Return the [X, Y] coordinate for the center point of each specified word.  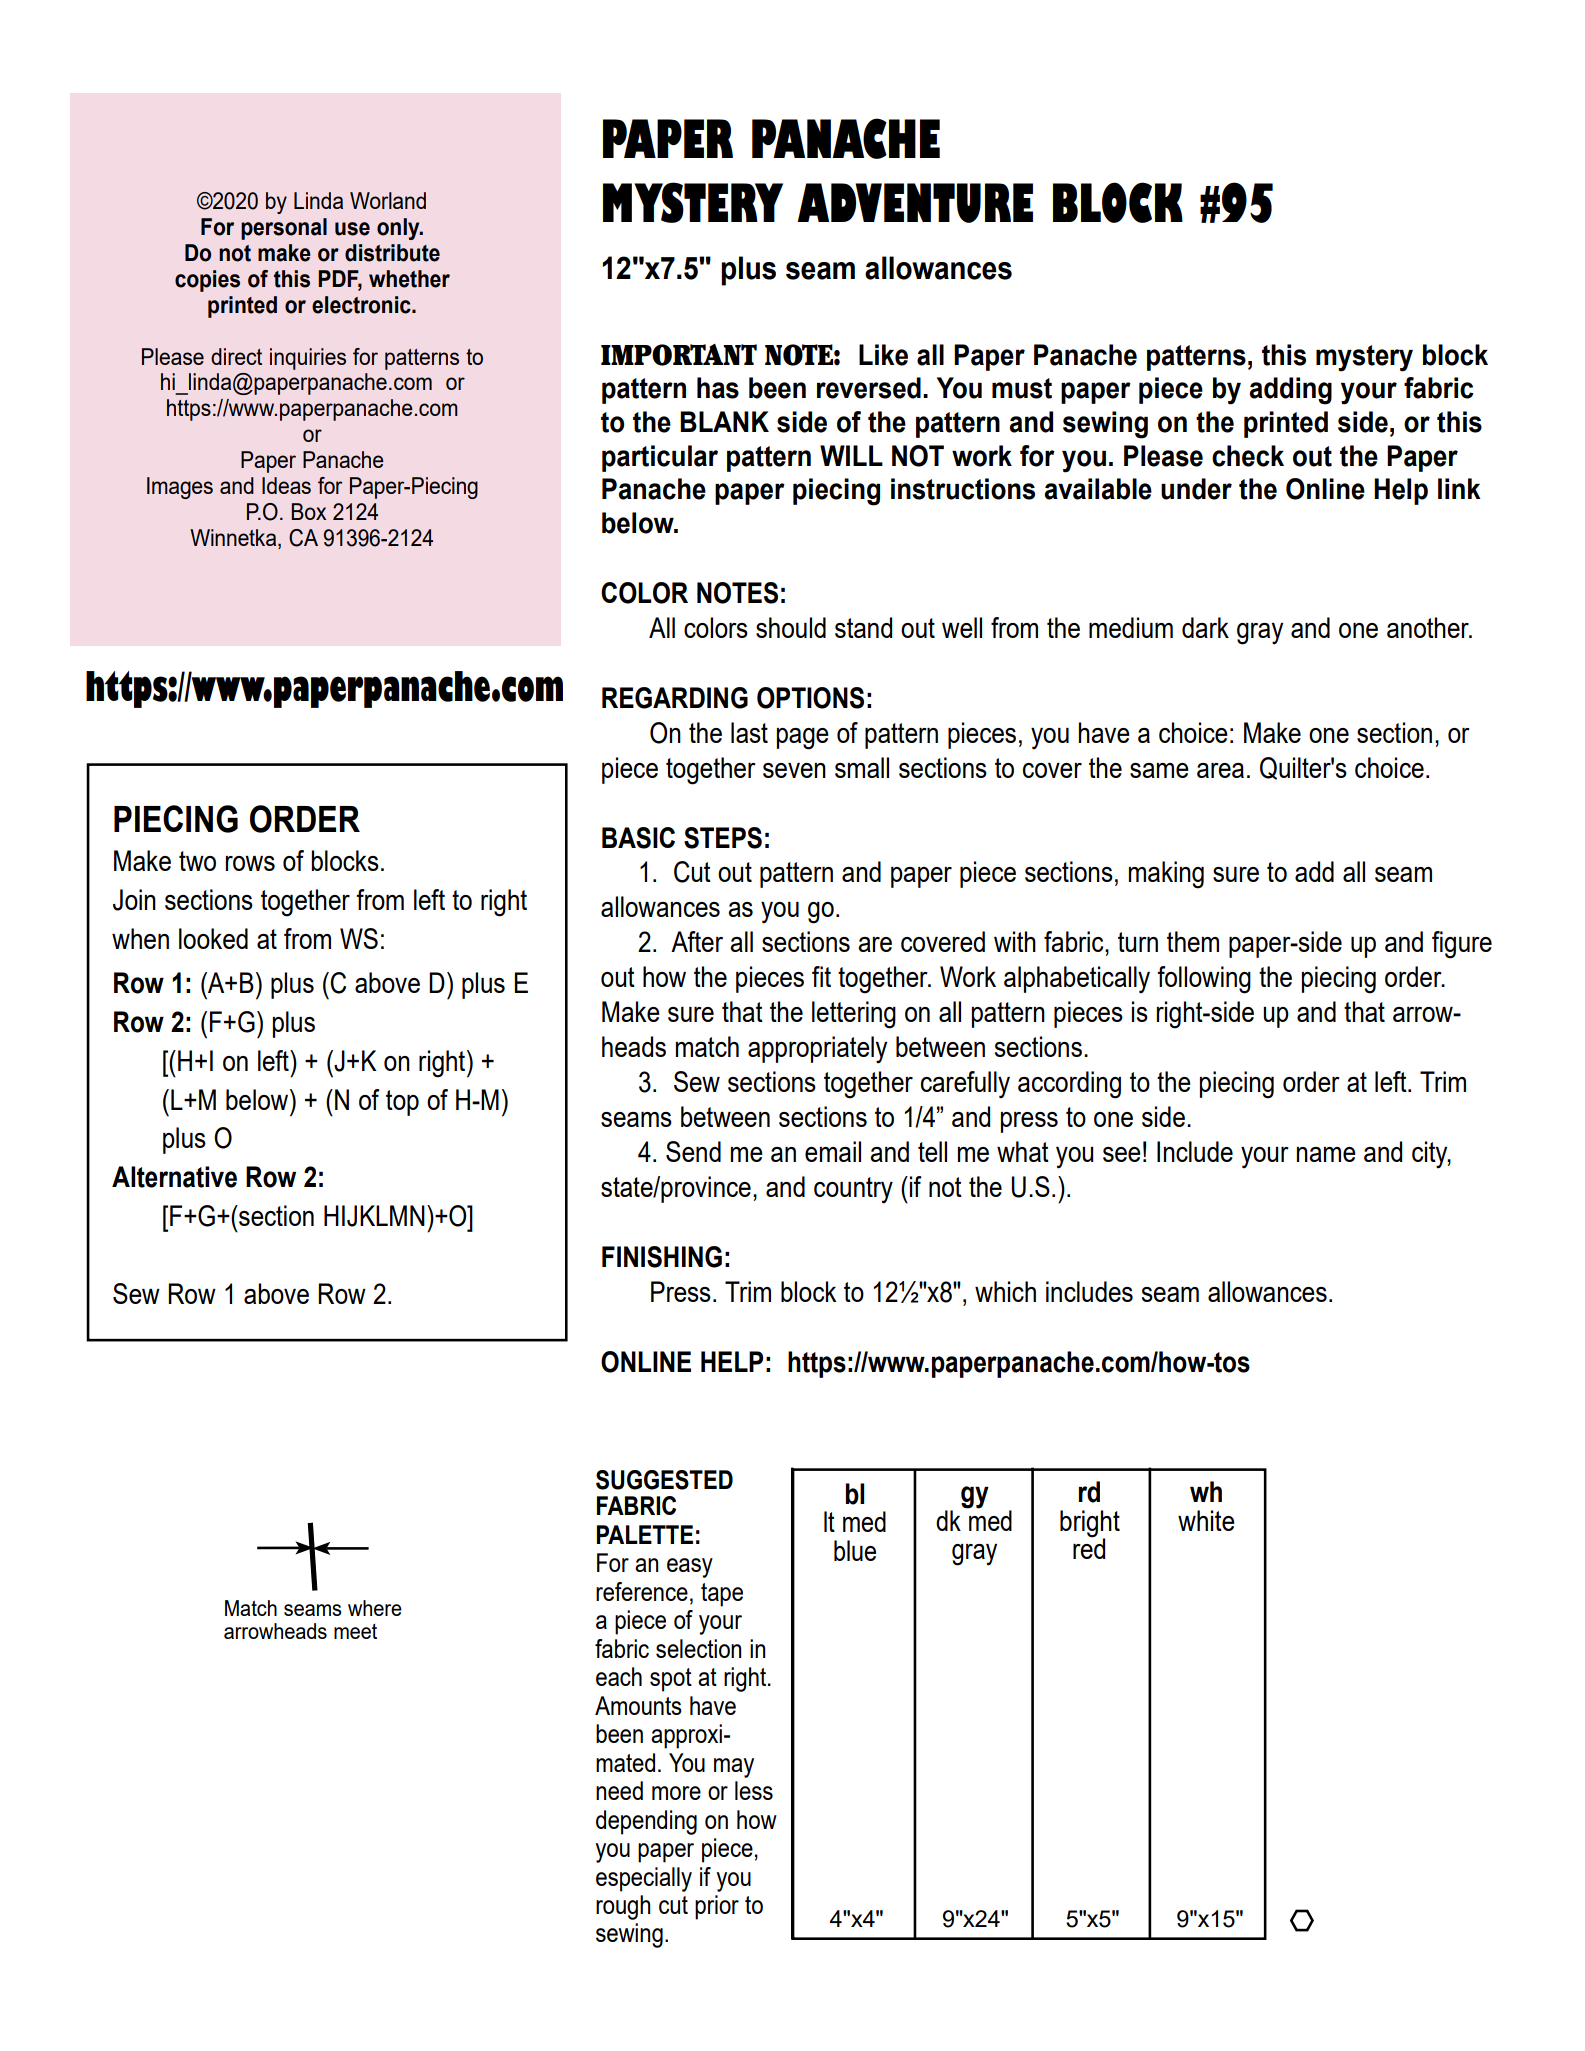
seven [794, 770]
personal [284, 229]
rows [250, 863]
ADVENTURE [915, 203]
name [1326, 1154]
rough [623, 1907]
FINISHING [662, 1257]
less [754, 1790]
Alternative [174, 1177]
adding [1290, 391]
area [1220, 770]
